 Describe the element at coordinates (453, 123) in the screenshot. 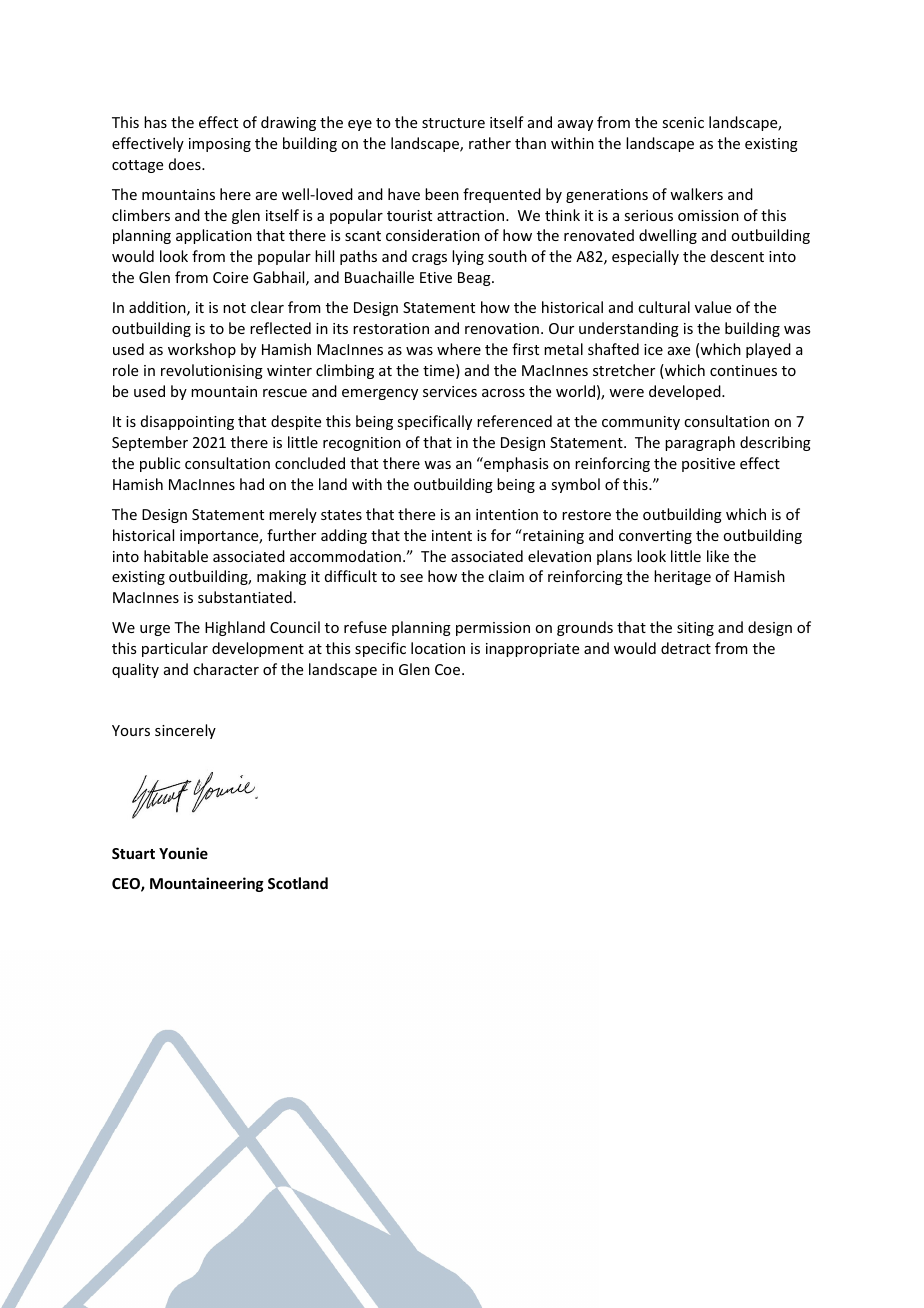

I see `structure` at that location.
